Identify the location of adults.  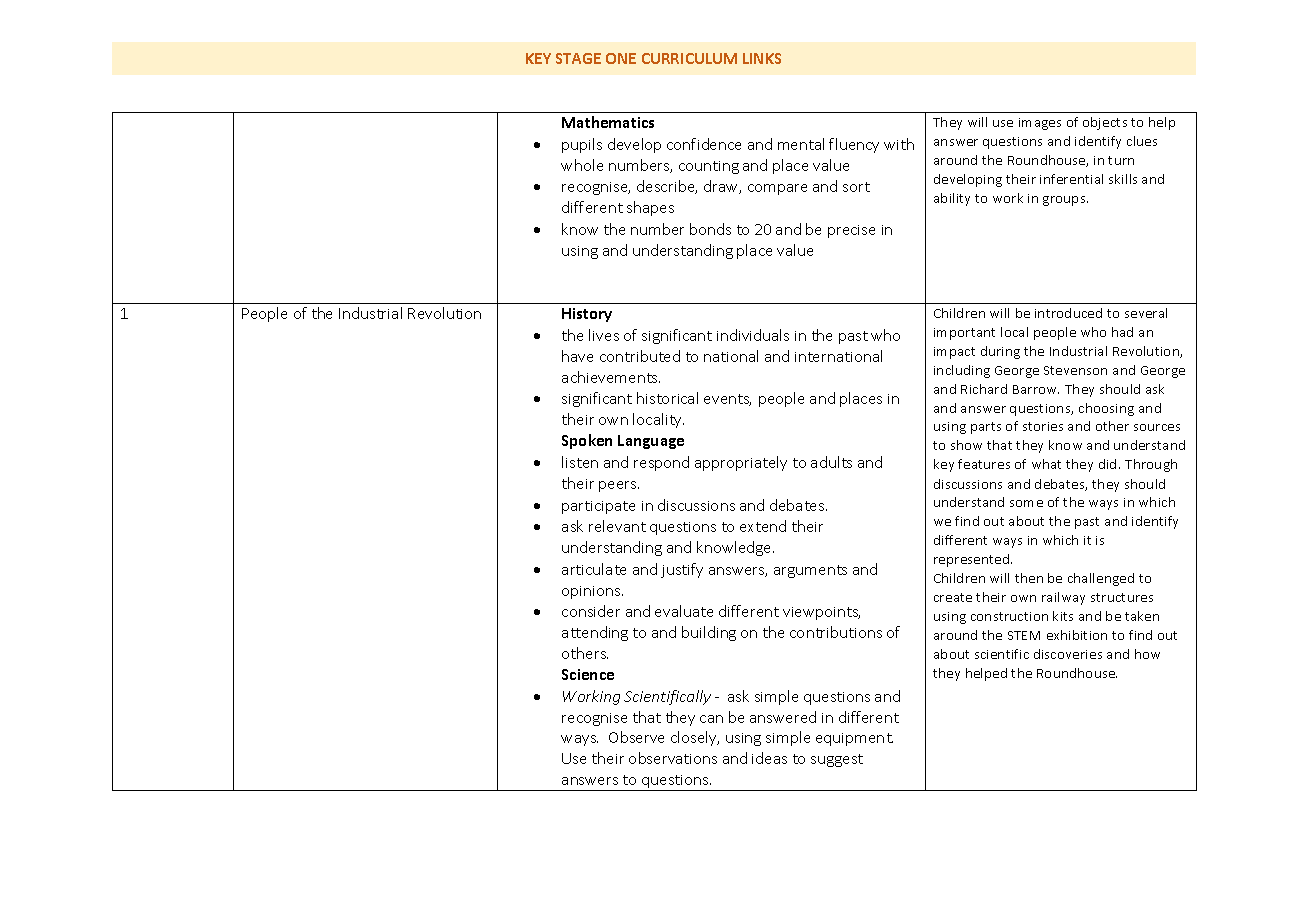
(831, 462).
